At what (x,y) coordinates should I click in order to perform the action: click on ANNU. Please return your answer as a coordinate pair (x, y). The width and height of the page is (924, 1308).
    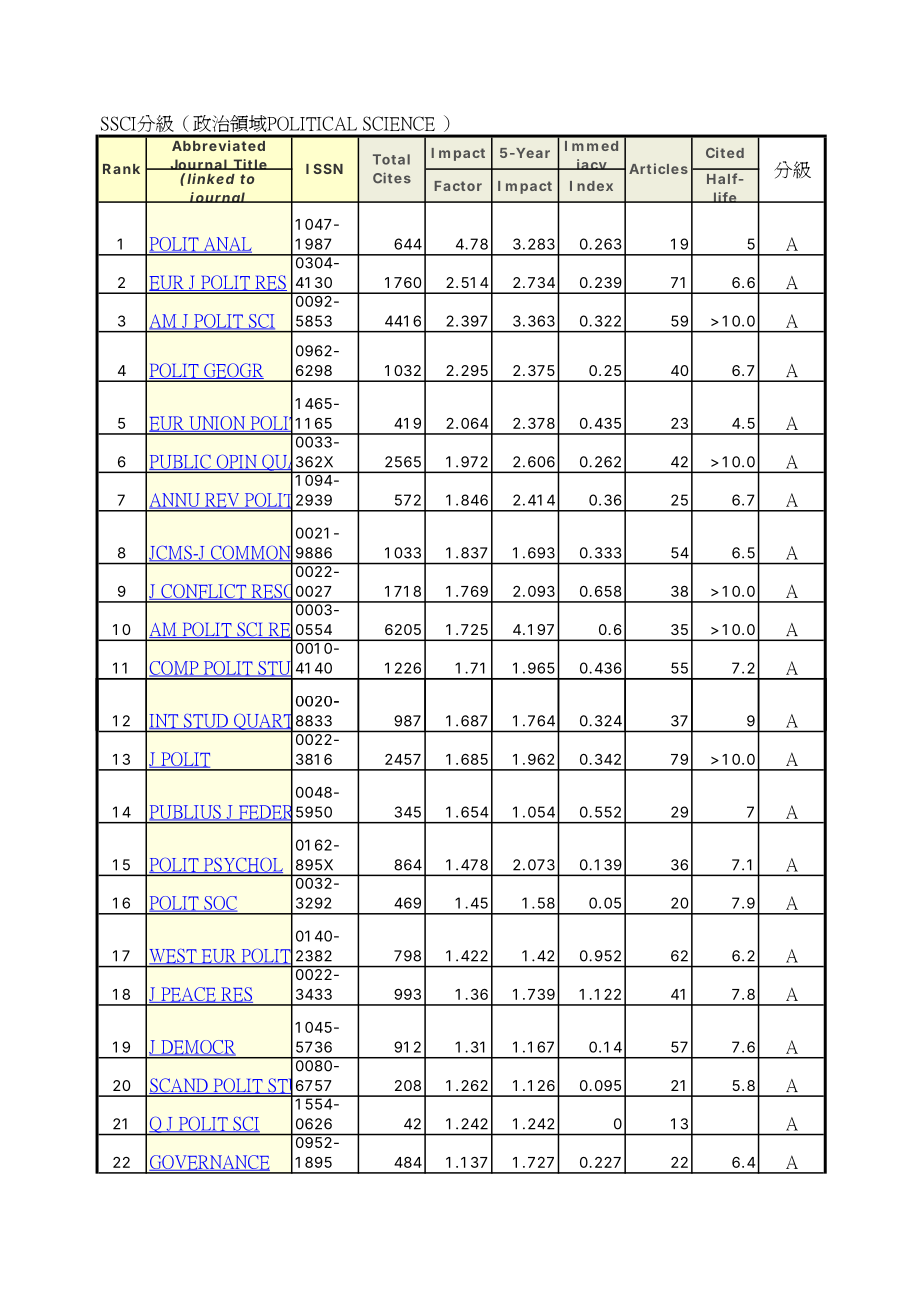
    Looking at the image, I should click on (175, 501).
